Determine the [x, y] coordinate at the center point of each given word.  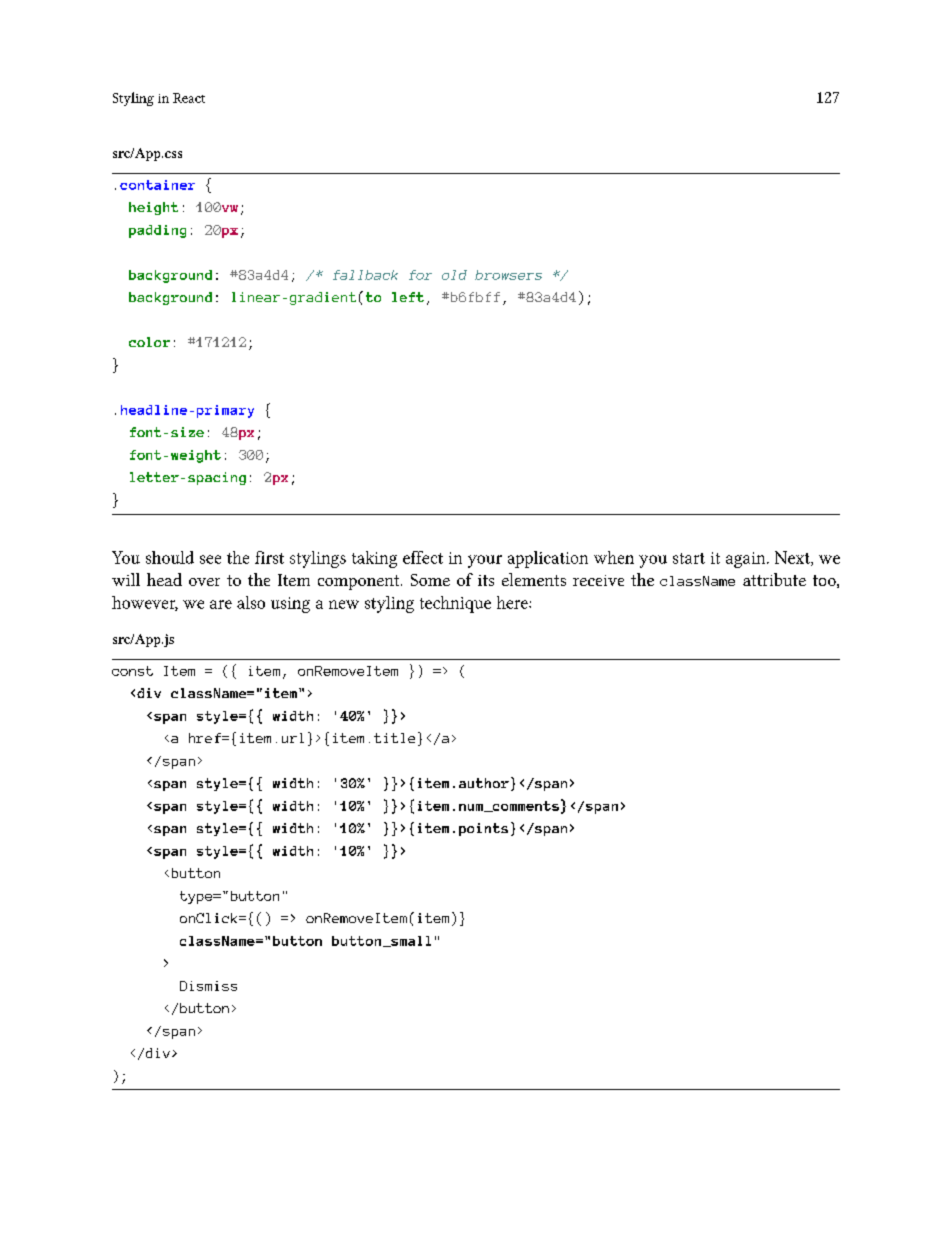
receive [598, 580]
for [420, 275]
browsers [508, 275]
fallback [365, 275]
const [132, 671]
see [210, 559]
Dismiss [208, 986]
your [485, 561]
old [454, 275]
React [189, 98]
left [408, 297]
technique [455, 604]
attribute [774, 579]
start [689, 558]
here [513, 602]
